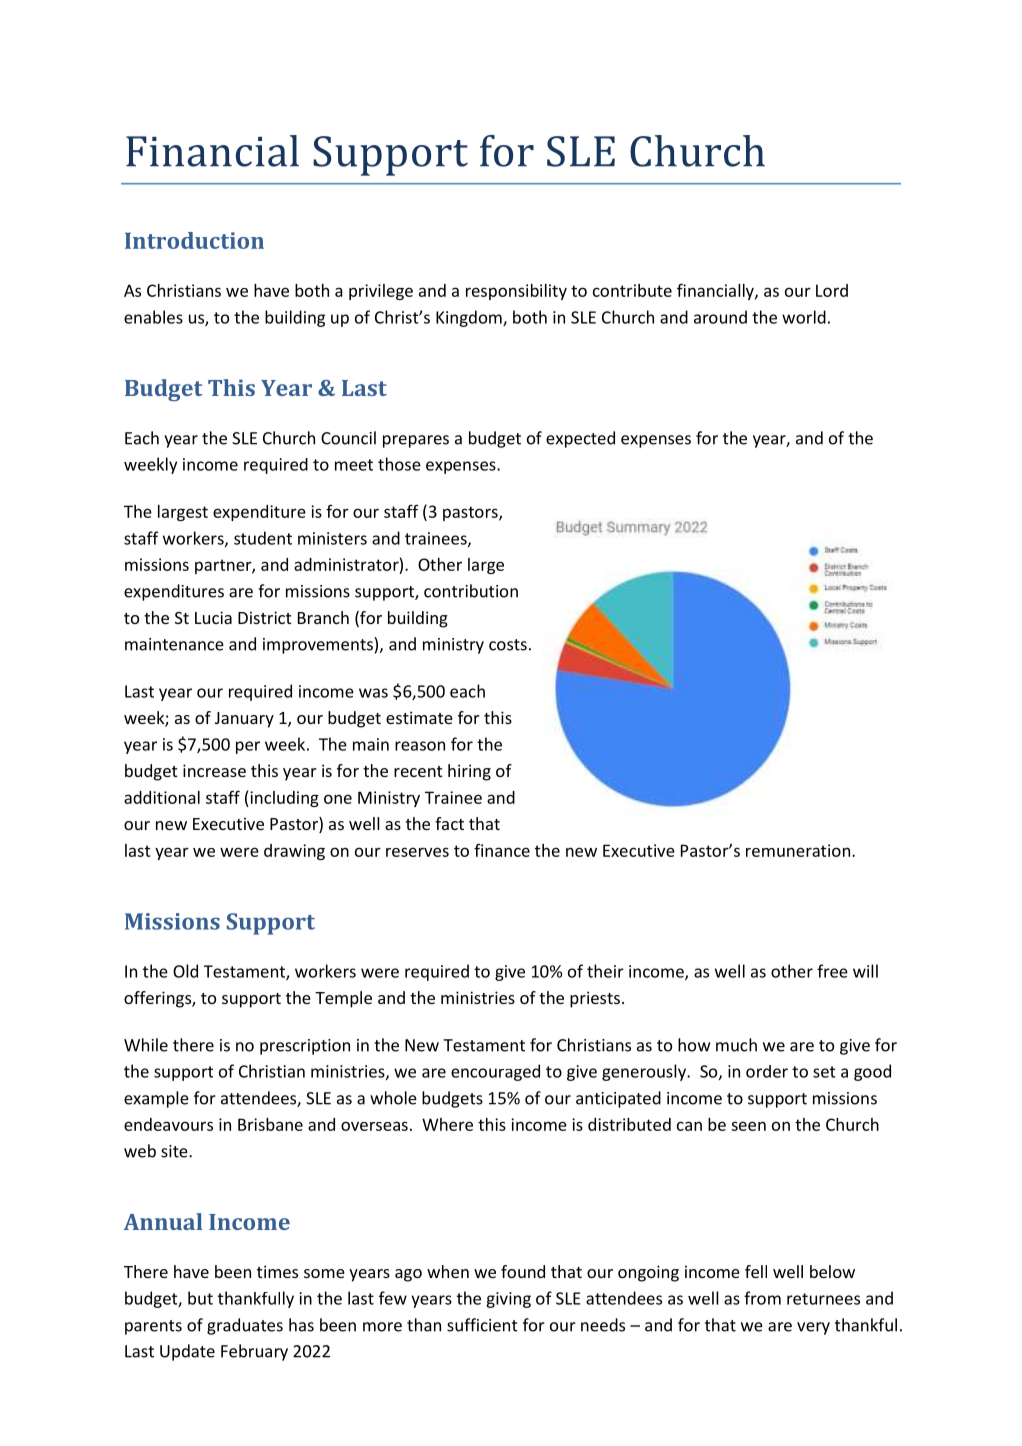 Image resolution: width=1022 pixels, height=1446 pixels. I want to click on Old, so click(185, 971).
